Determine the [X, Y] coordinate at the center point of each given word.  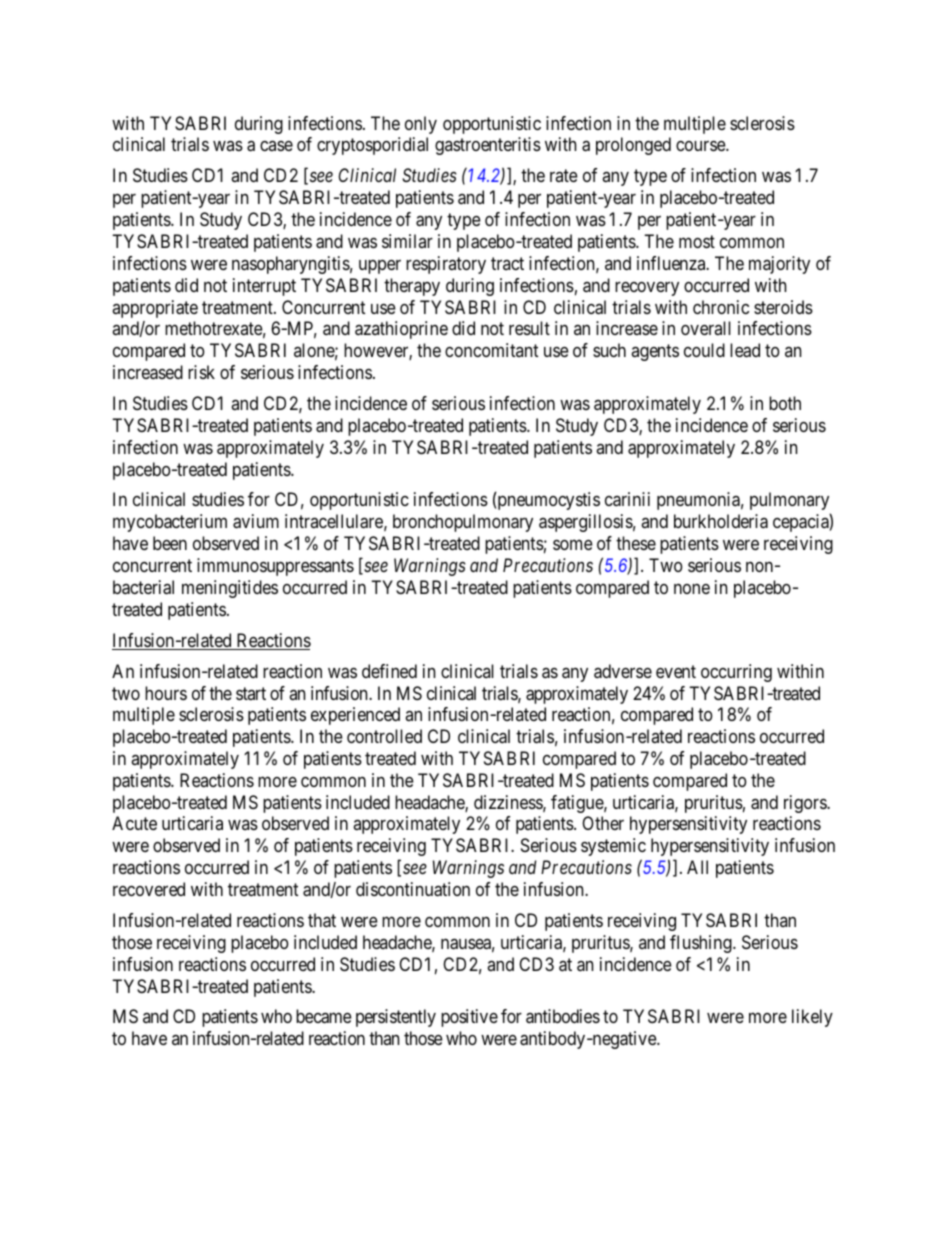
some [573, 545]
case [276, 146]
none [692, 589]
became [324, 1016]
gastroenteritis [488, 146]
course [701, 146]
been [170, 543]
